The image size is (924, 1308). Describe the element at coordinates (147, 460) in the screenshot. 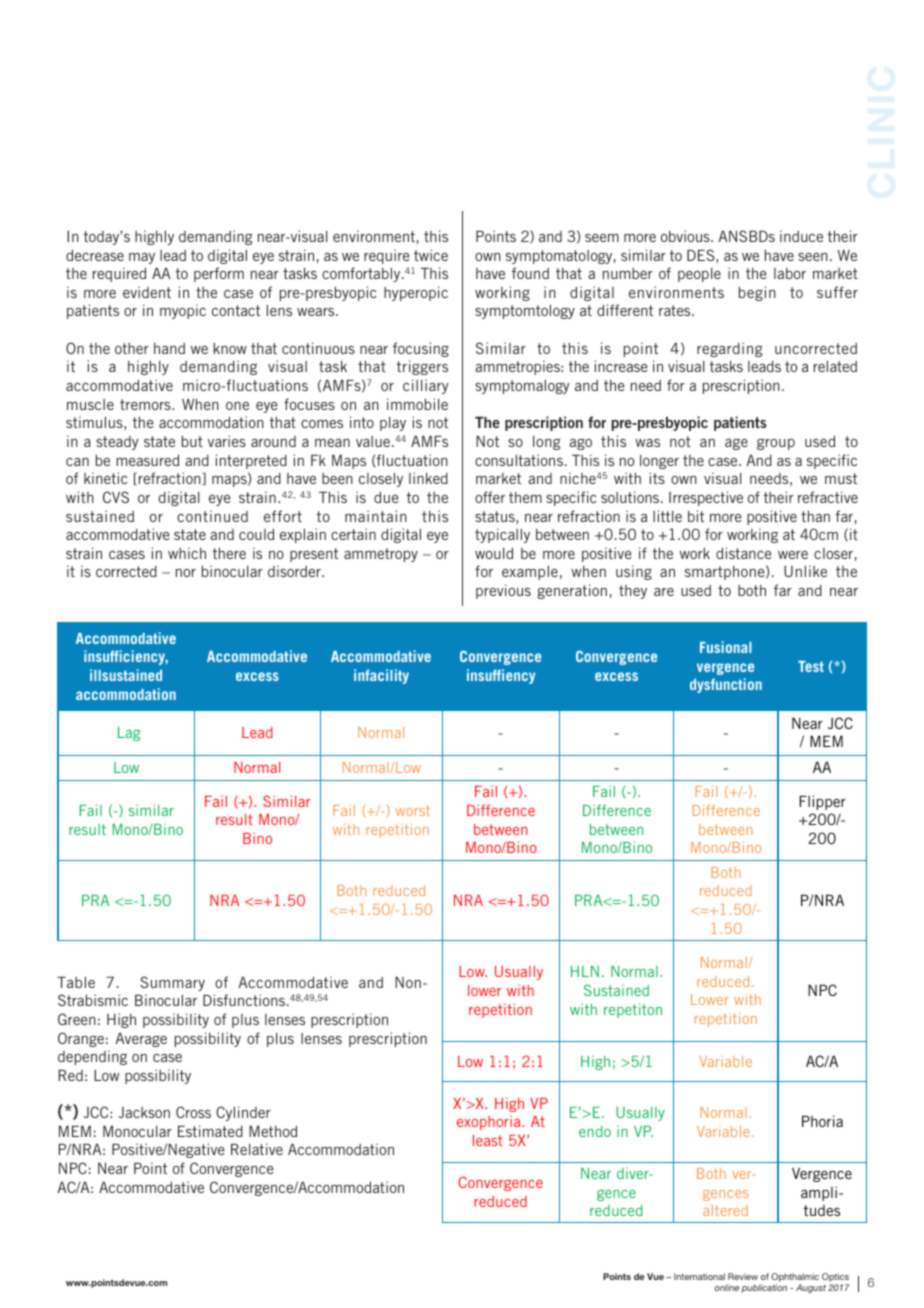

I see `measured` at that location.
